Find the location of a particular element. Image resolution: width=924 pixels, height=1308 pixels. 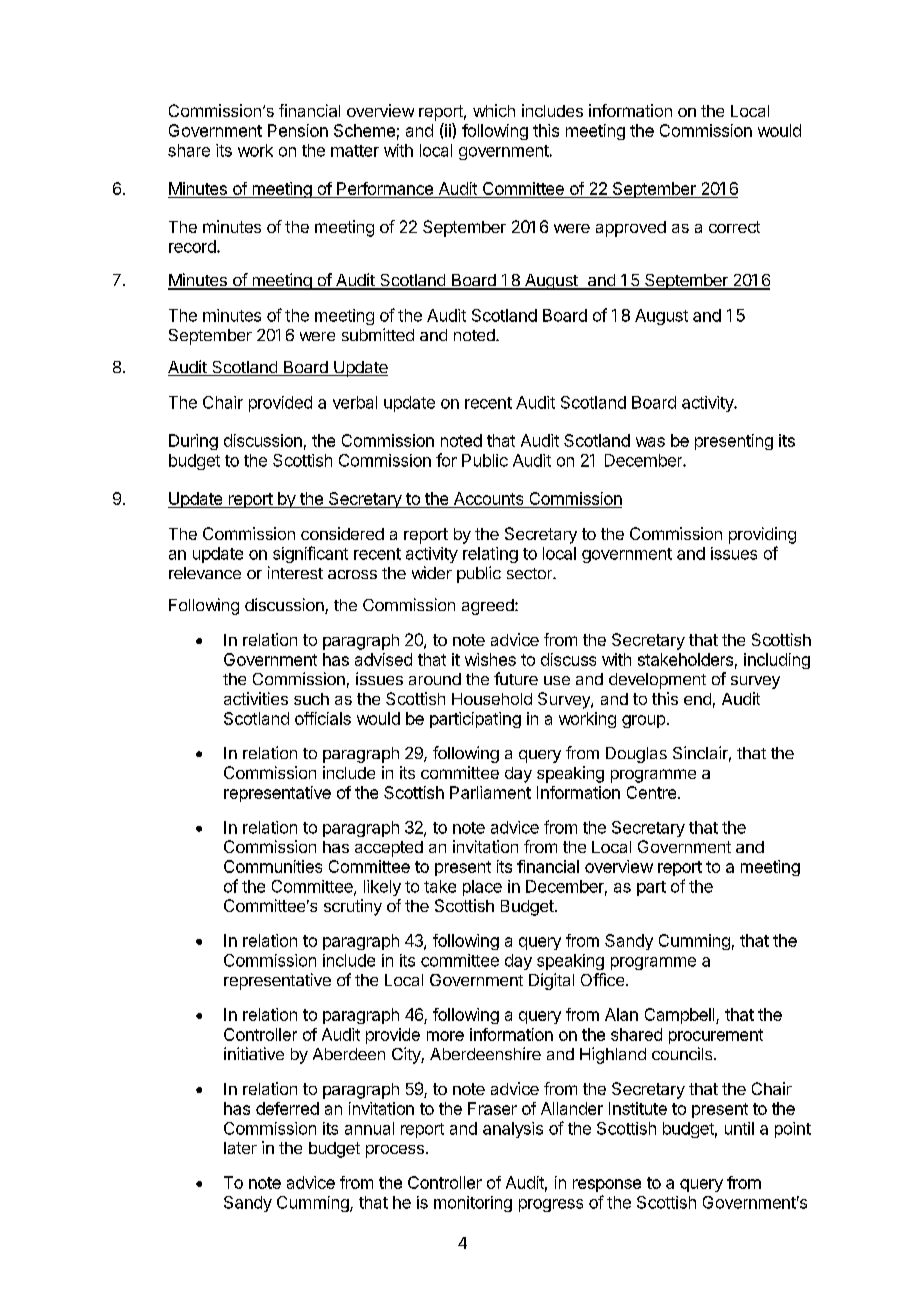

interest is located at coordinates (295, 572).
